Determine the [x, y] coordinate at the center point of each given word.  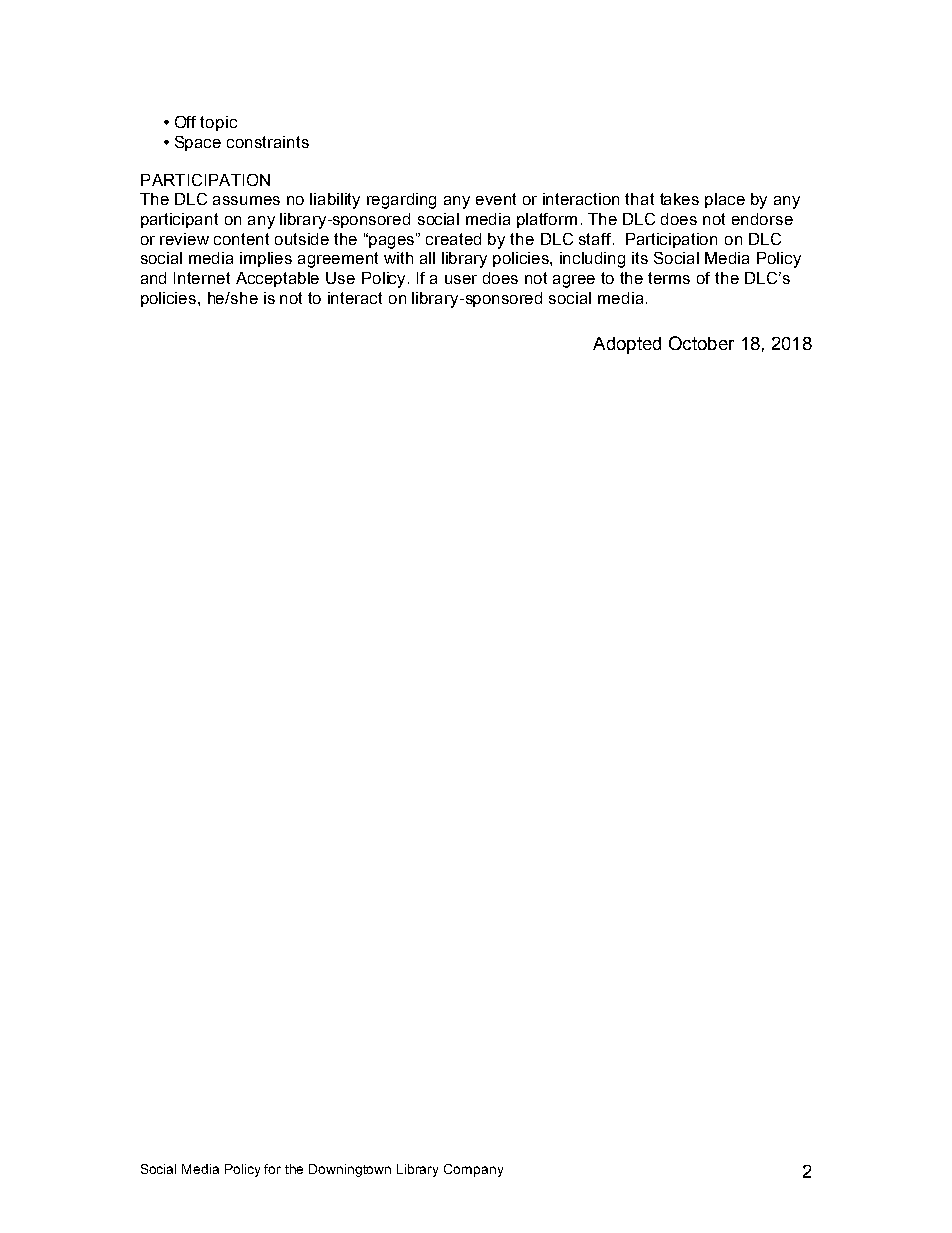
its [640, 258]
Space [198, 143]
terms [669, 278]
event [496, 199]
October [701, 343]
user [461, 279]
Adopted [627, 345]
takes [679, 199]
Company [473, 1170]
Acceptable [277, 279]
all [427, 258]
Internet [202, 278]
